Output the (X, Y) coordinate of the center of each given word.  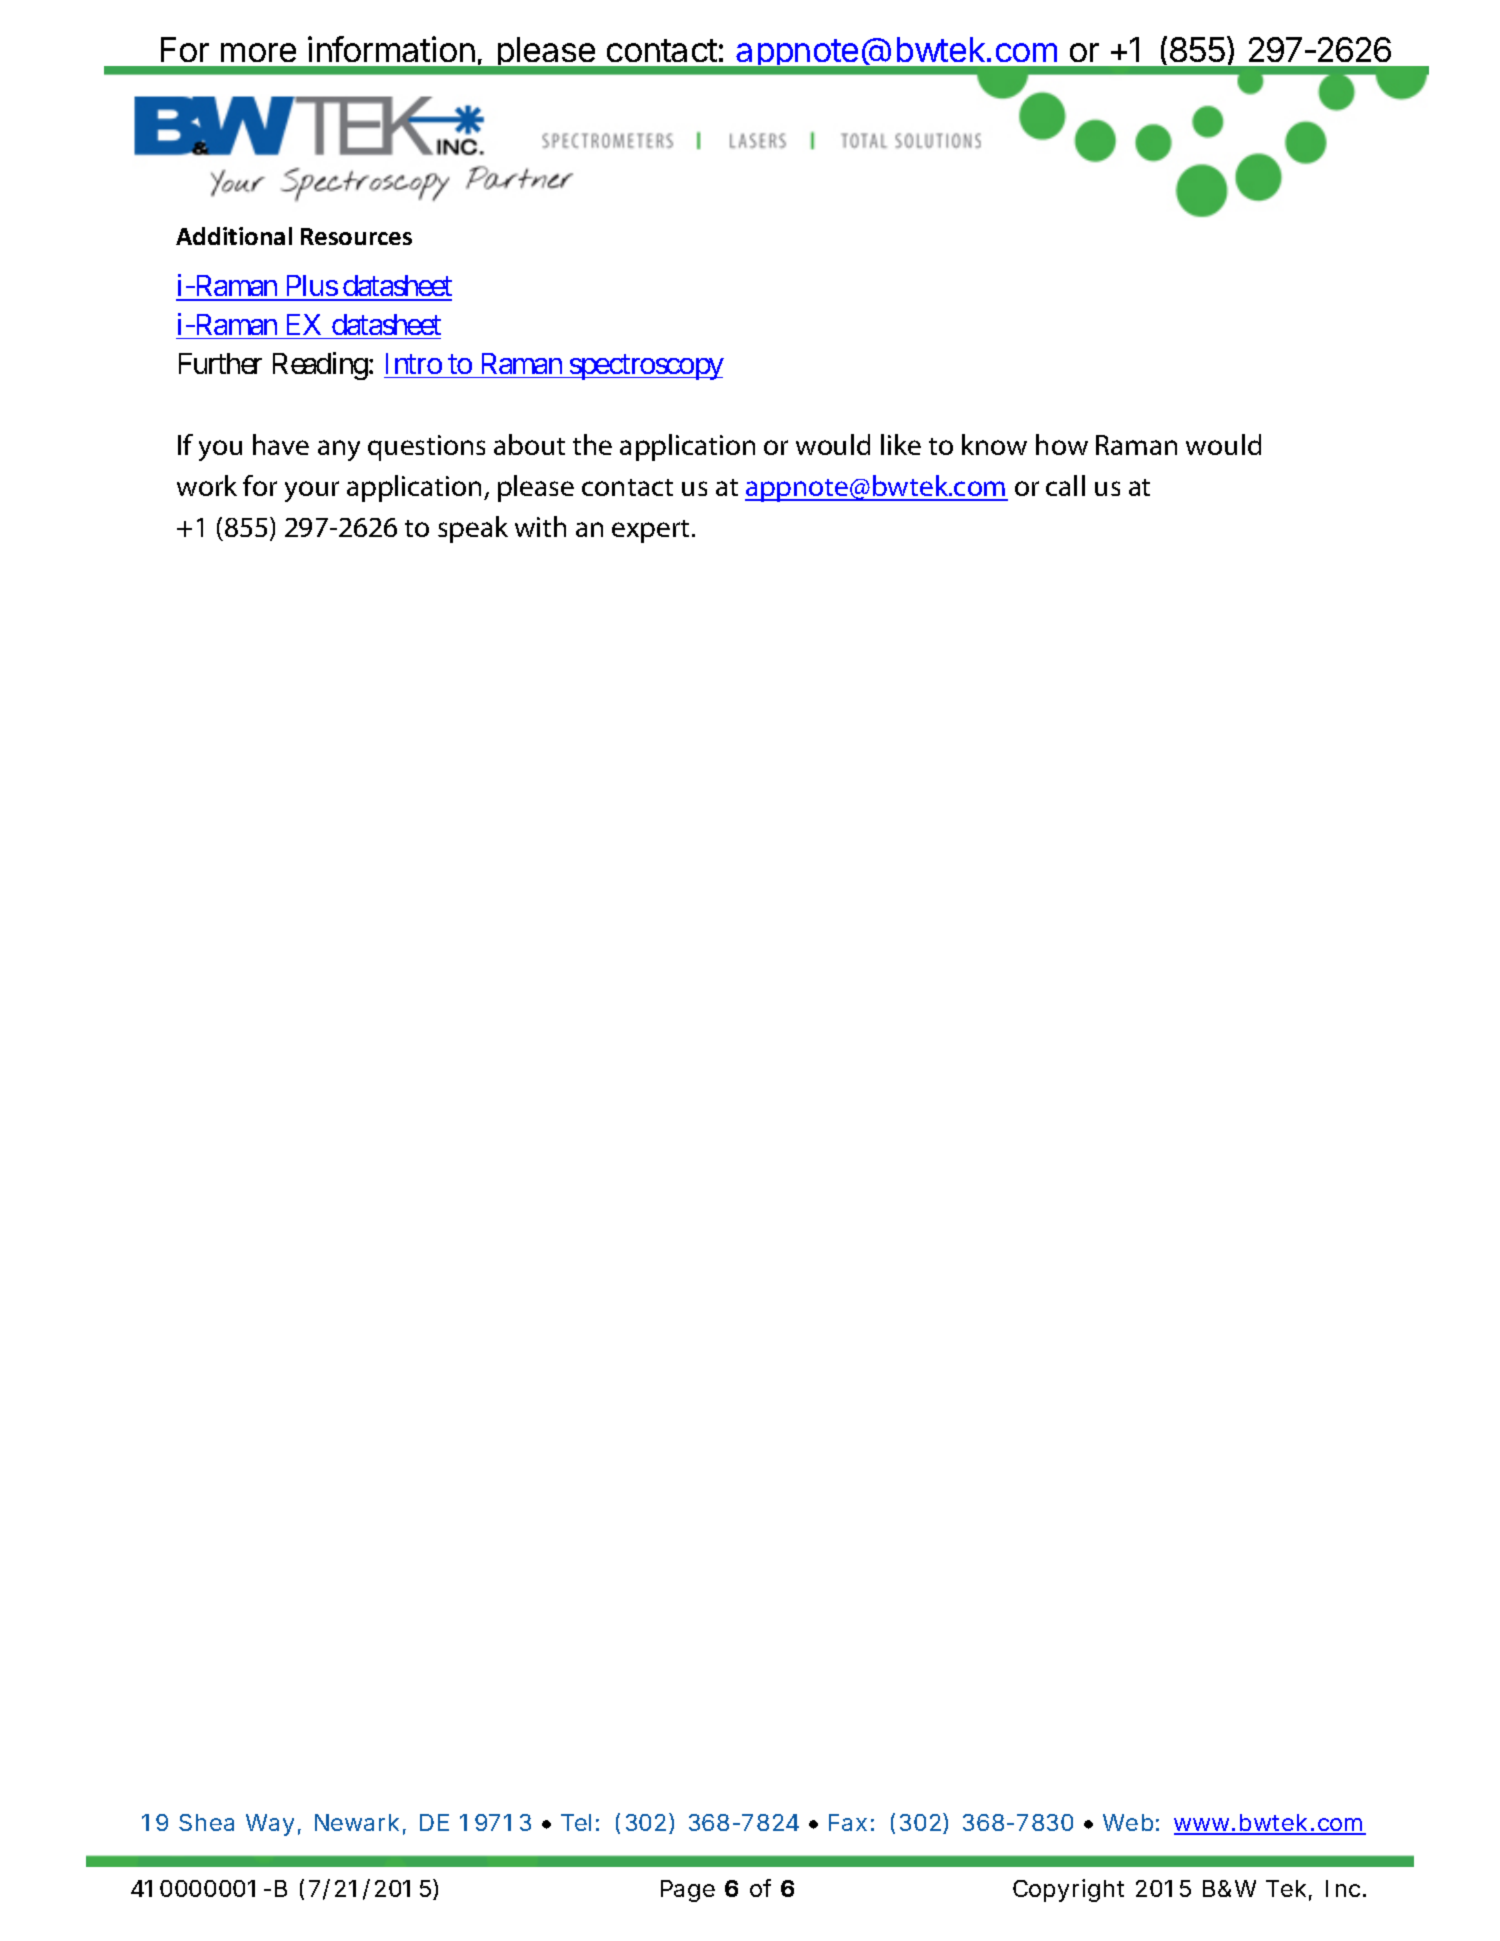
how (1062, 444)
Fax (848, 1822)
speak (473, 529)
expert (650, 531)
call (1065, 485)
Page (688, 1891)
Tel (576, 1822)
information (391, 49)
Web (1128, 1822)
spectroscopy (646, 367)
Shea (206, 1822)
